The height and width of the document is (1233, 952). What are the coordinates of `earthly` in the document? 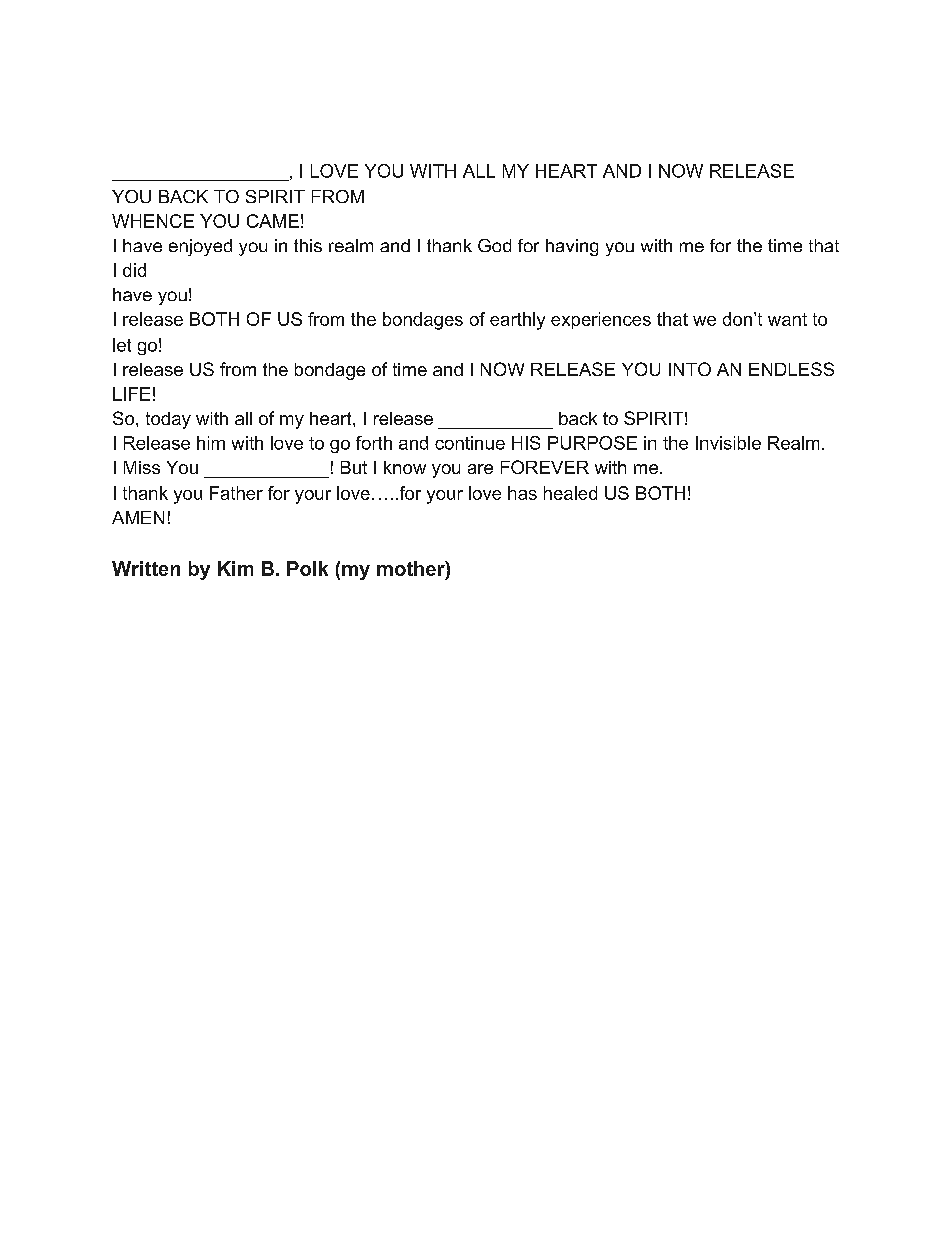 It's located at (517, 321).
